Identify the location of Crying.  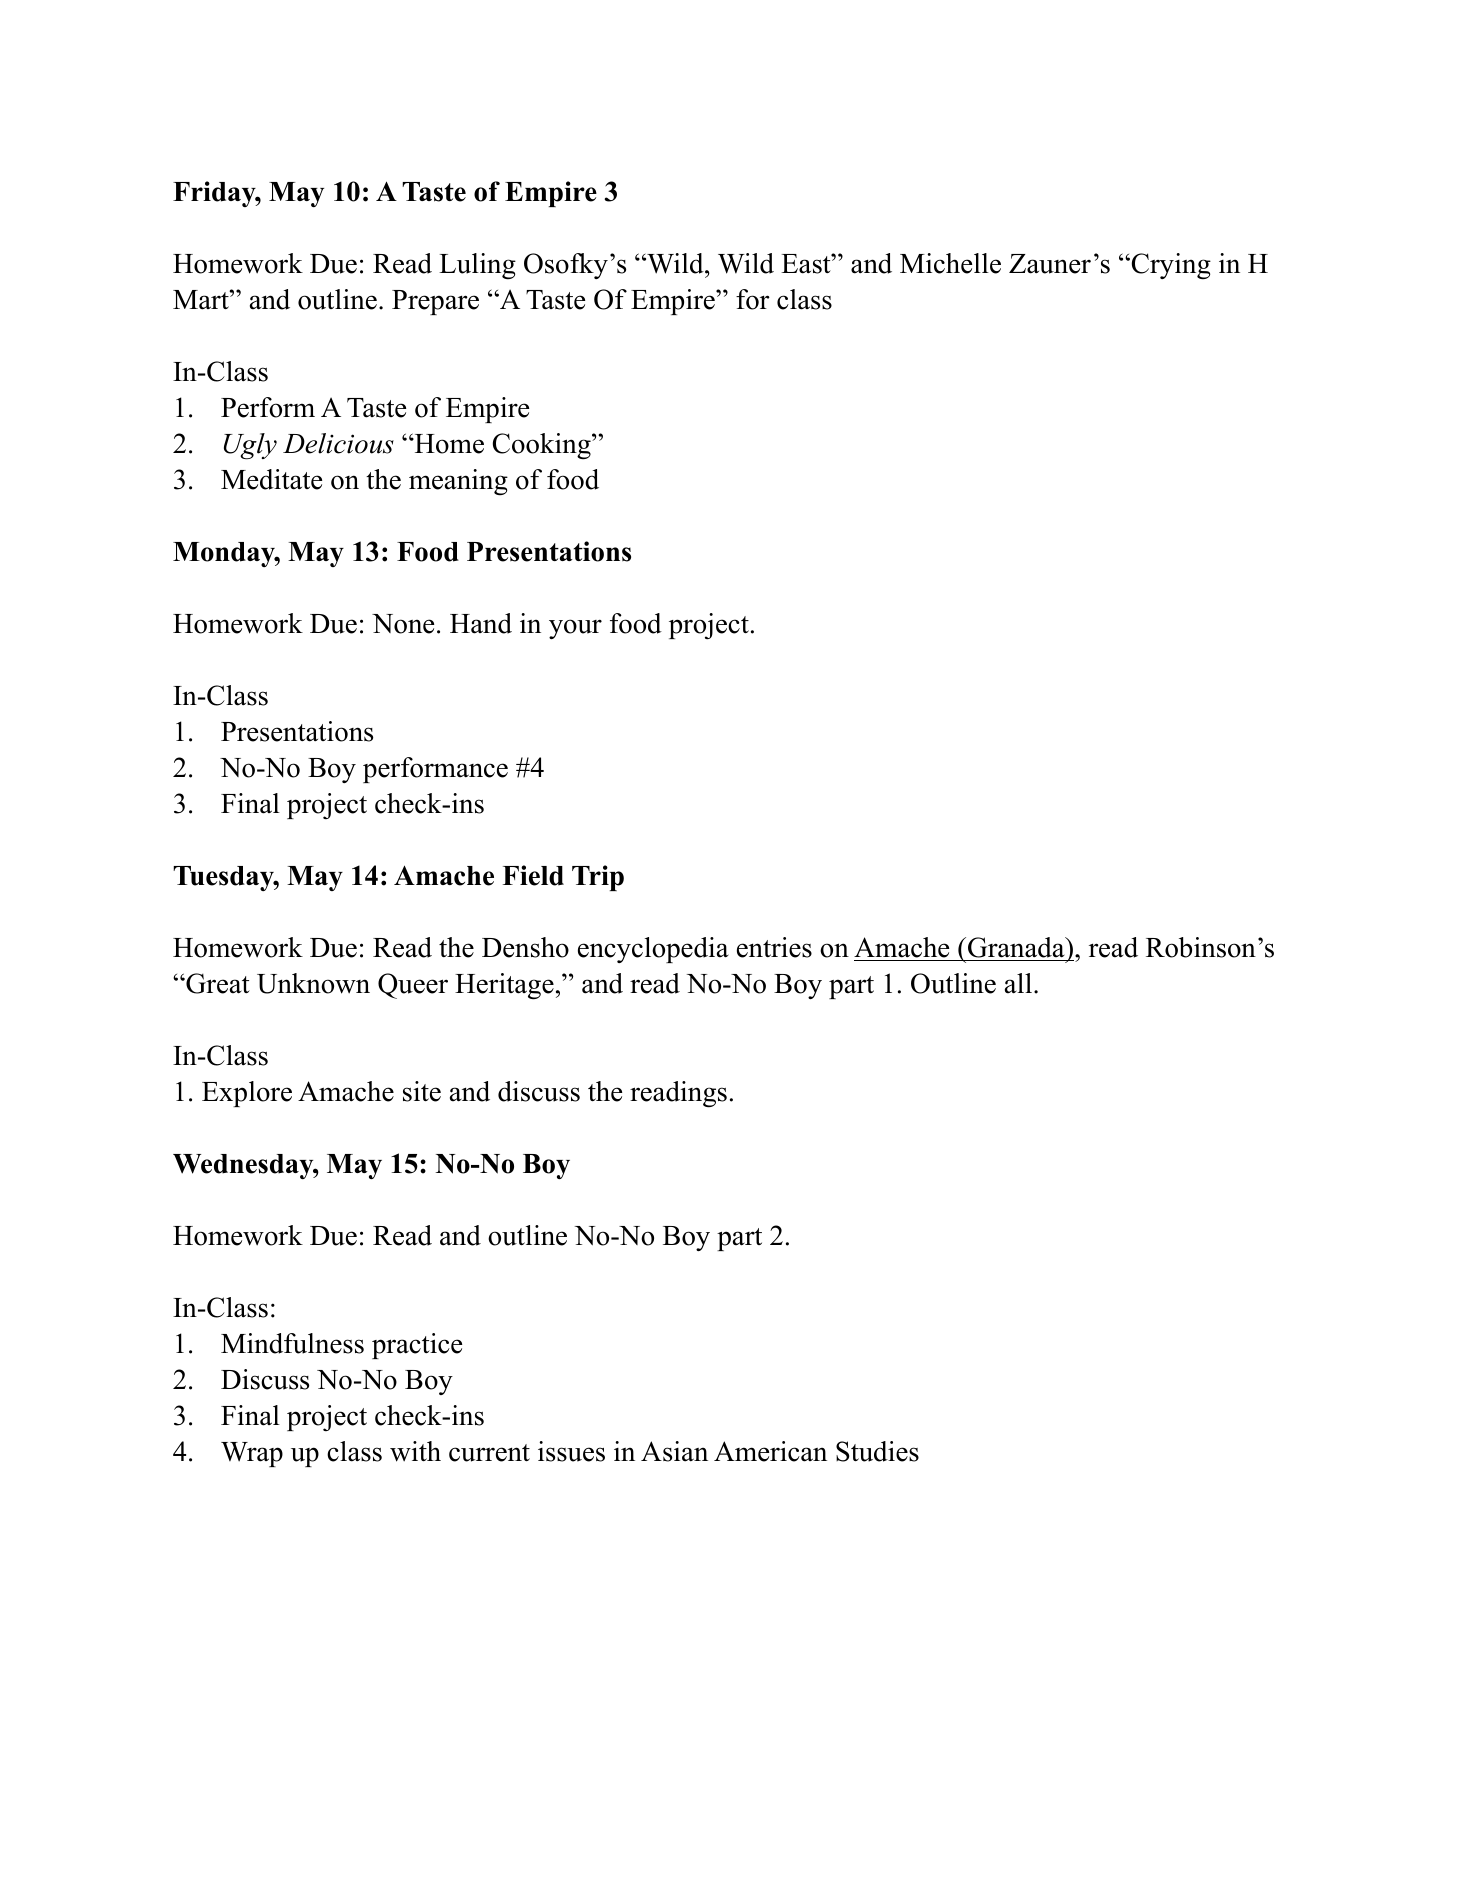
(1170, 266).
